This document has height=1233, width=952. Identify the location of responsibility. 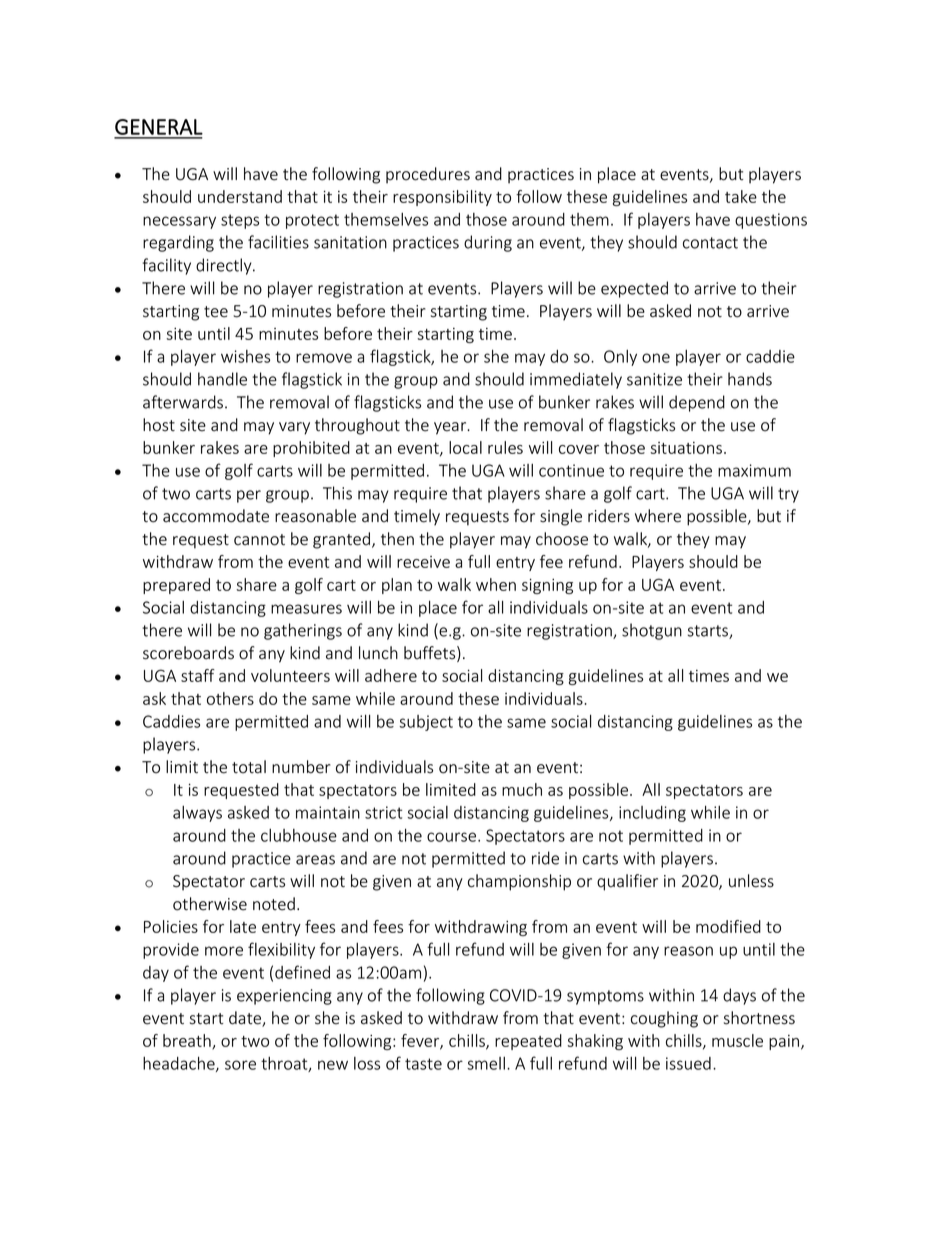
(442, 198).
